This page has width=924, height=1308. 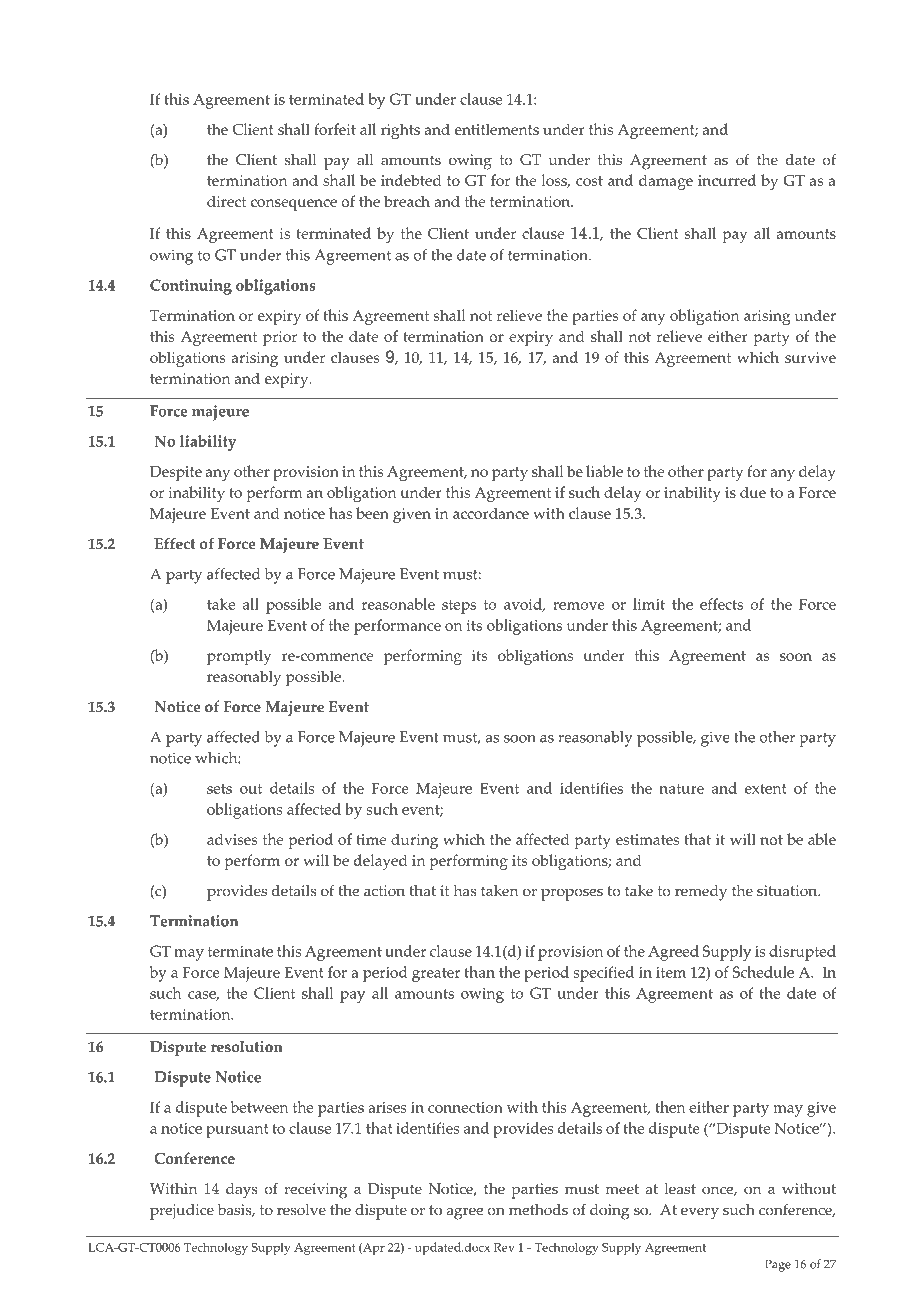 I want to click on direct, so click(x=226, y=201).
